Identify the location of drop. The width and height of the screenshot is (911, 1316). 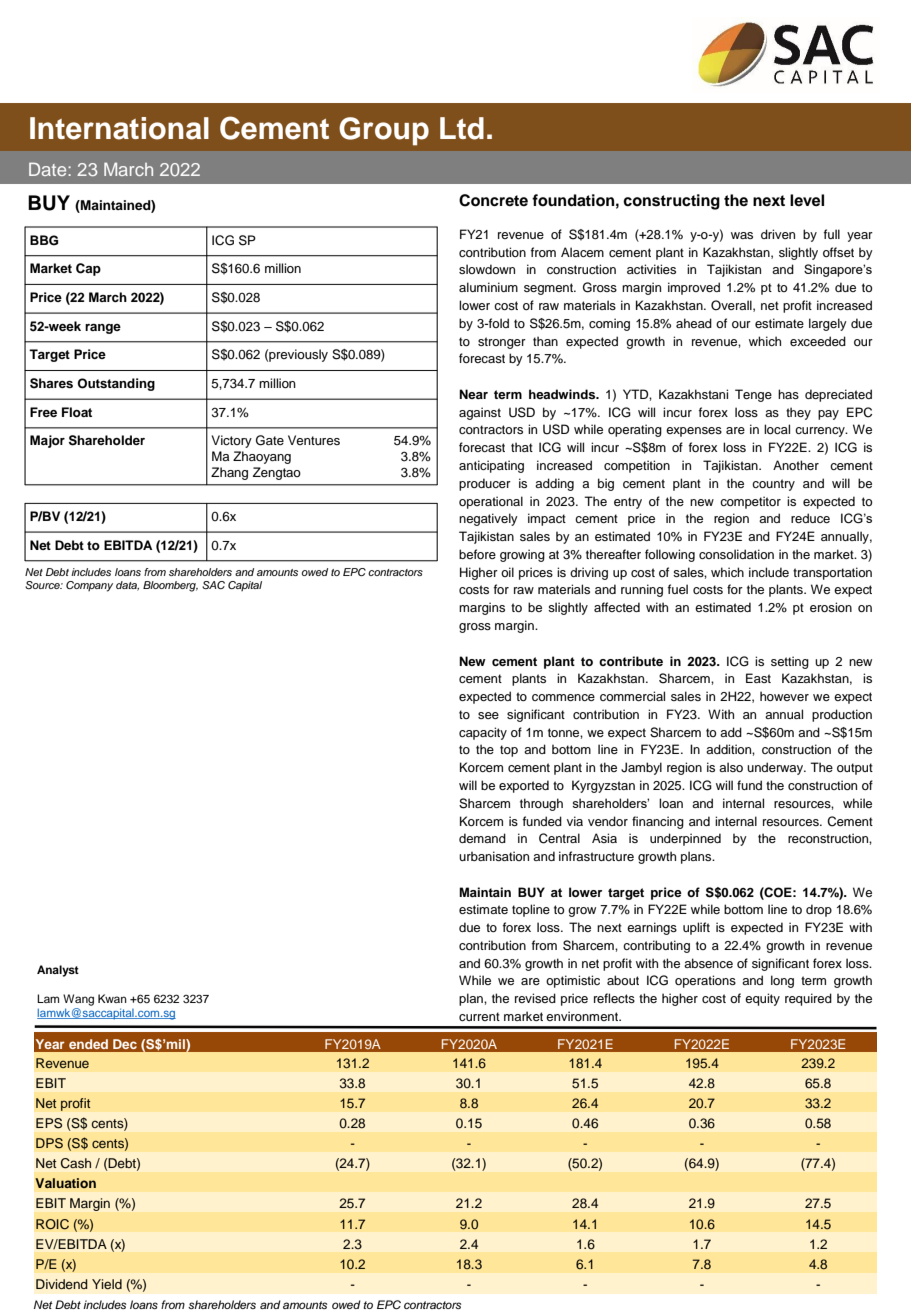
(819, 910).
